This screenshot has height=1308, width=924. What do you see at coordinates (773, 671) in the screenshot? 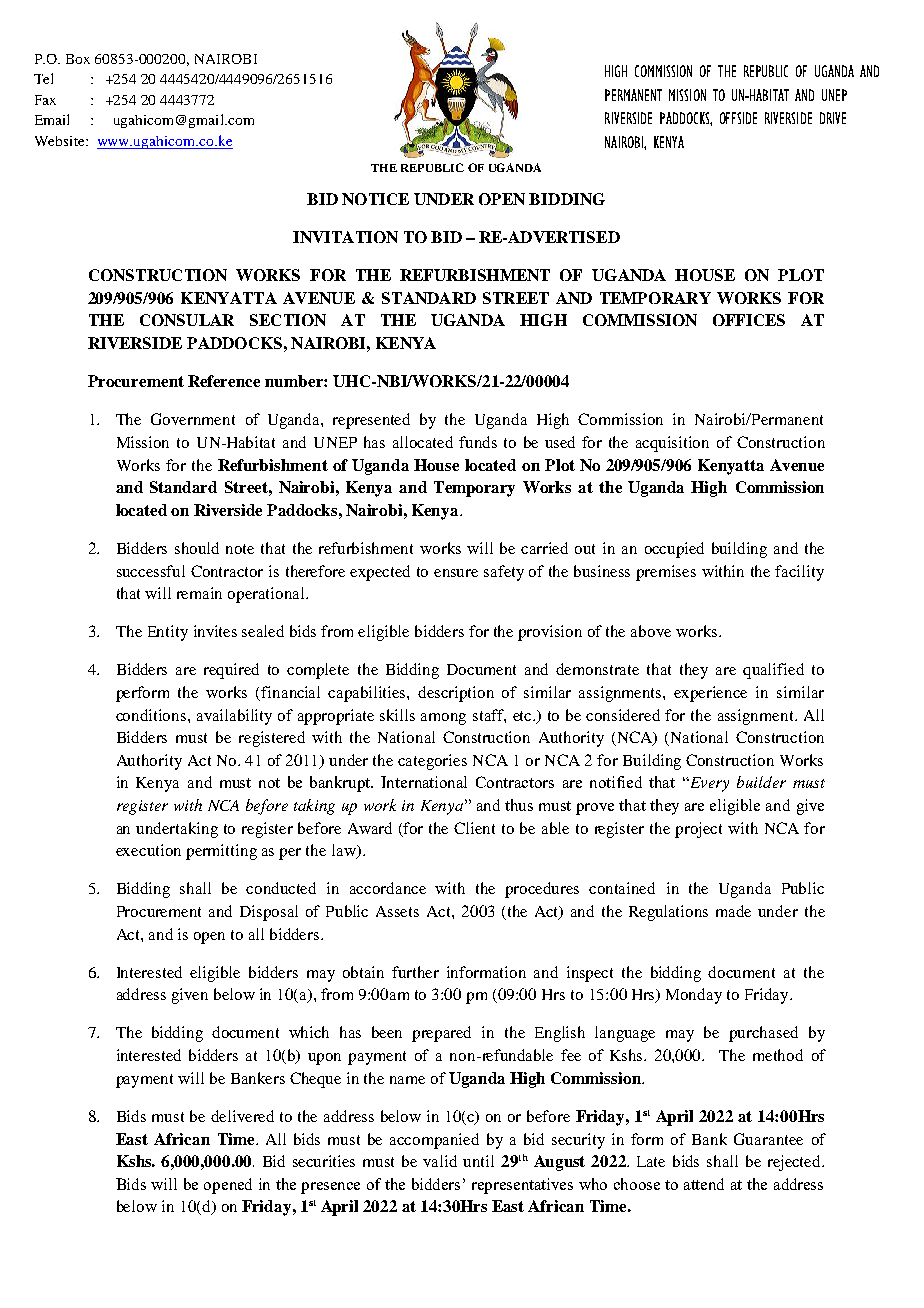
I see `qualified` at bounding box center [773, 671].
